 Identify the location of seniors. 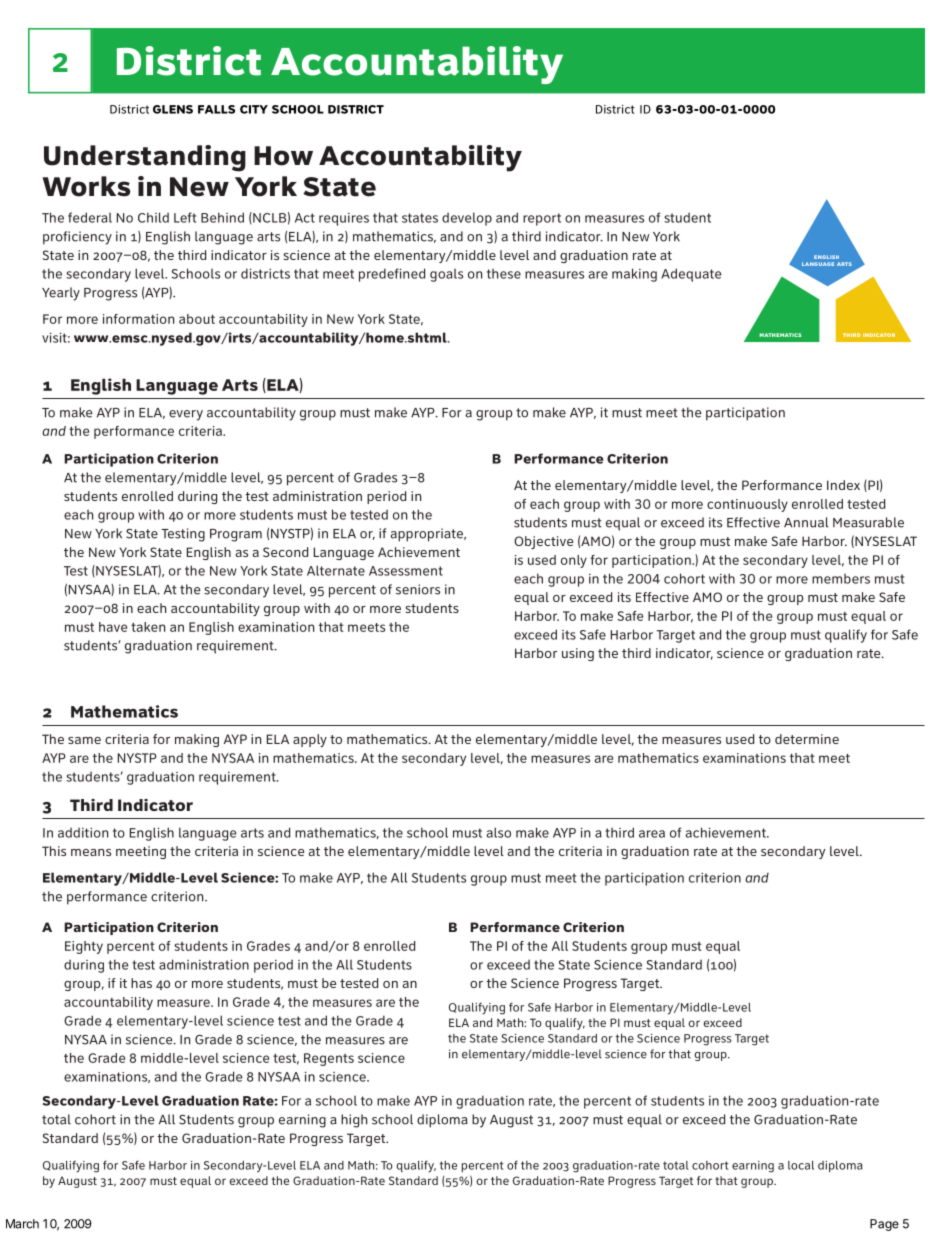
(418, 589).
